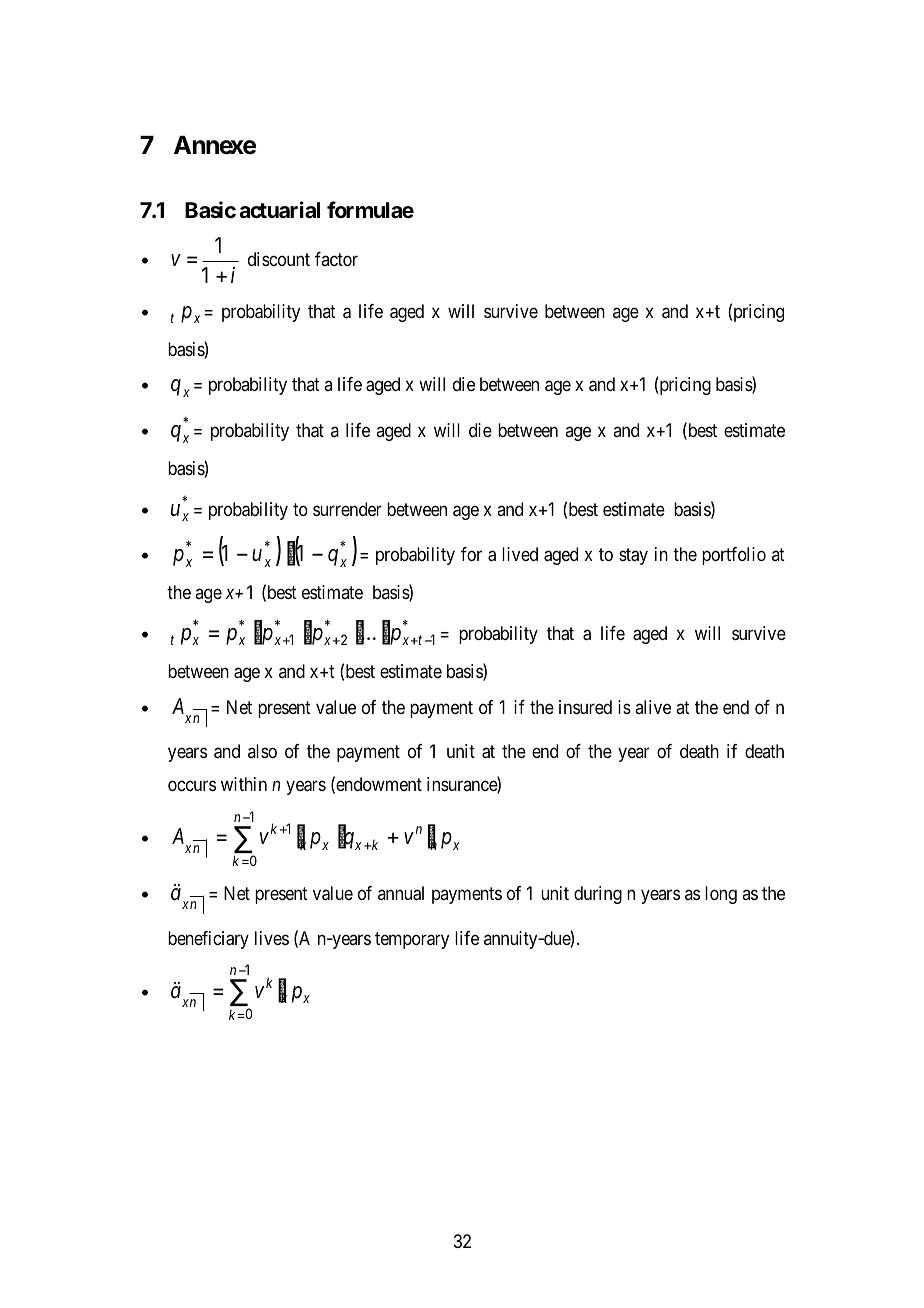 The image size is (924, 1308). Describe the element at coordinates (633, 556) in the page. I see `stay` at that location.
